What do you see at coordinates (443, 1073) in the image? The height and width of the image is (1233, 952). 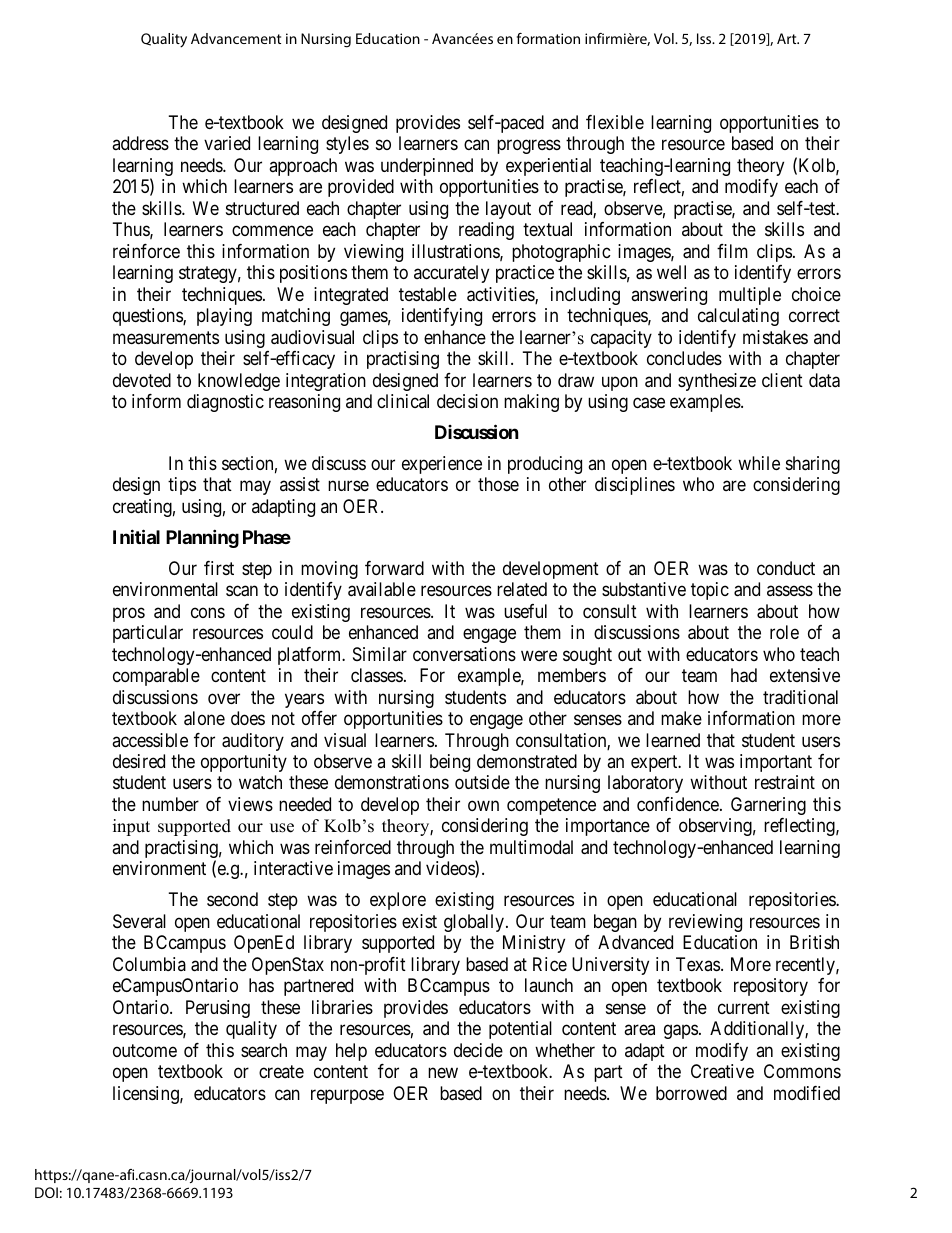 I see `new` at bounding box center [443, 1073].
